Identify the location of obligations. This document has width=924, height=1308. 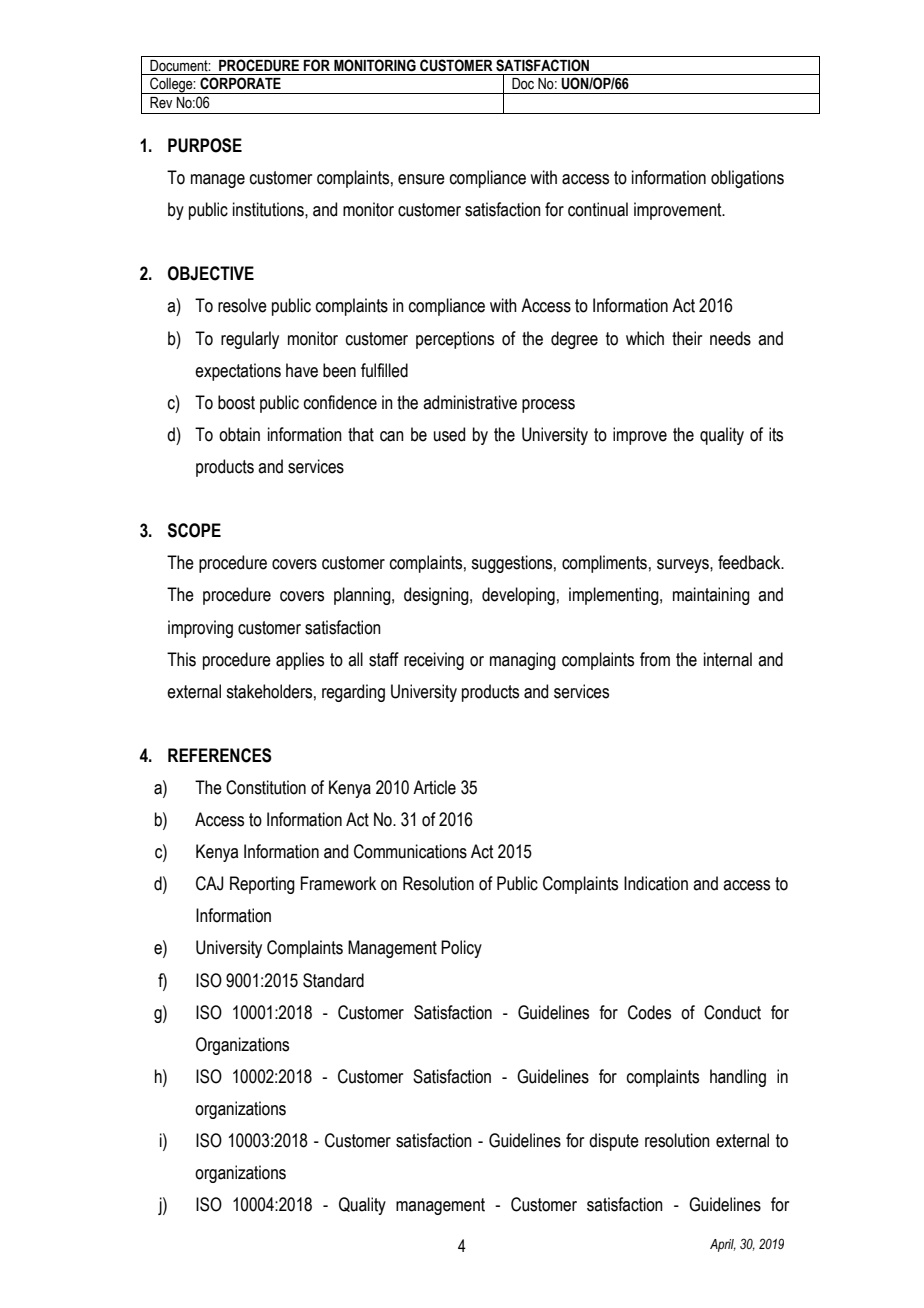
(747, 179).
